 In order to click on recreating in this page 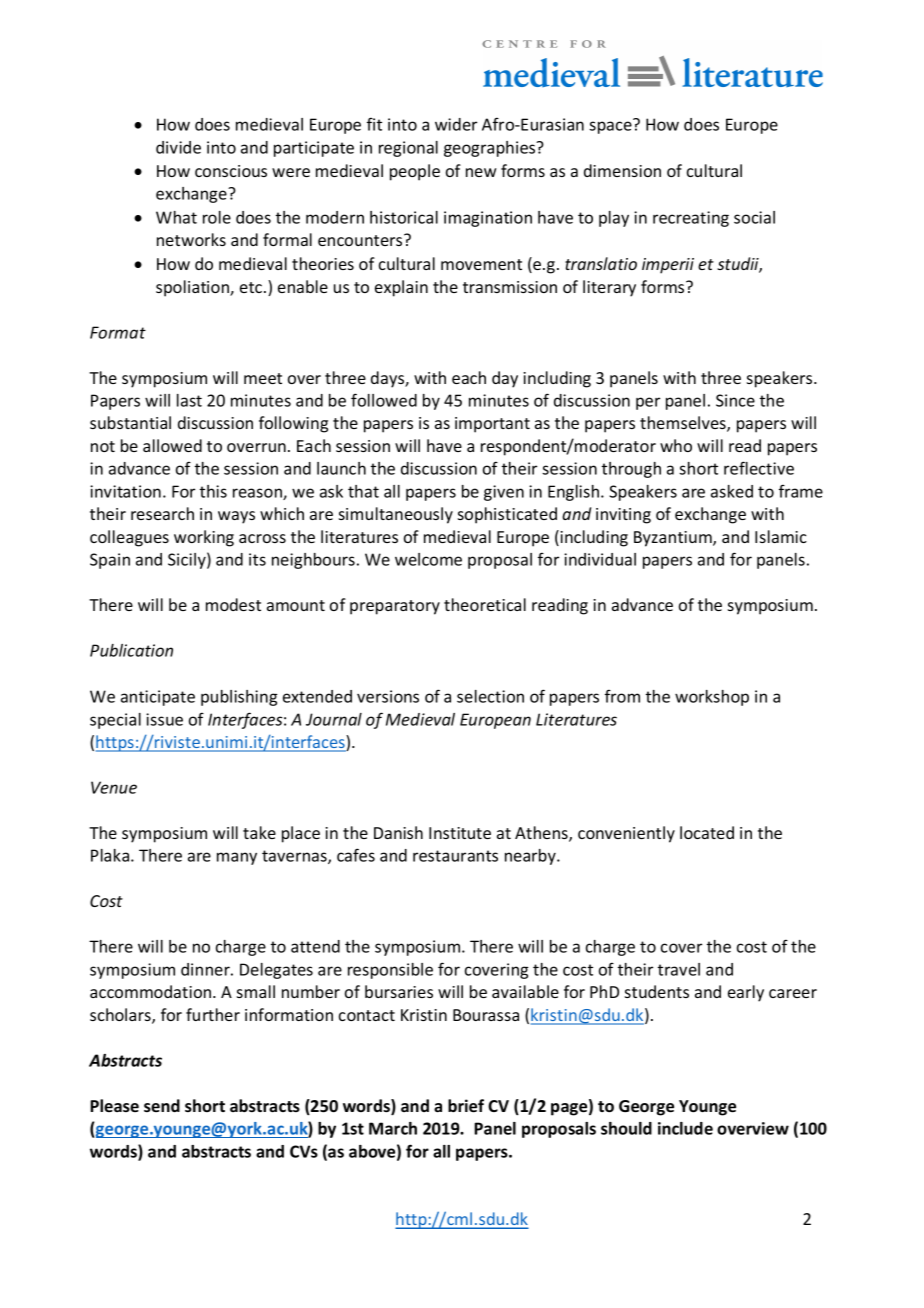, I will do `click(691, 219)`.
